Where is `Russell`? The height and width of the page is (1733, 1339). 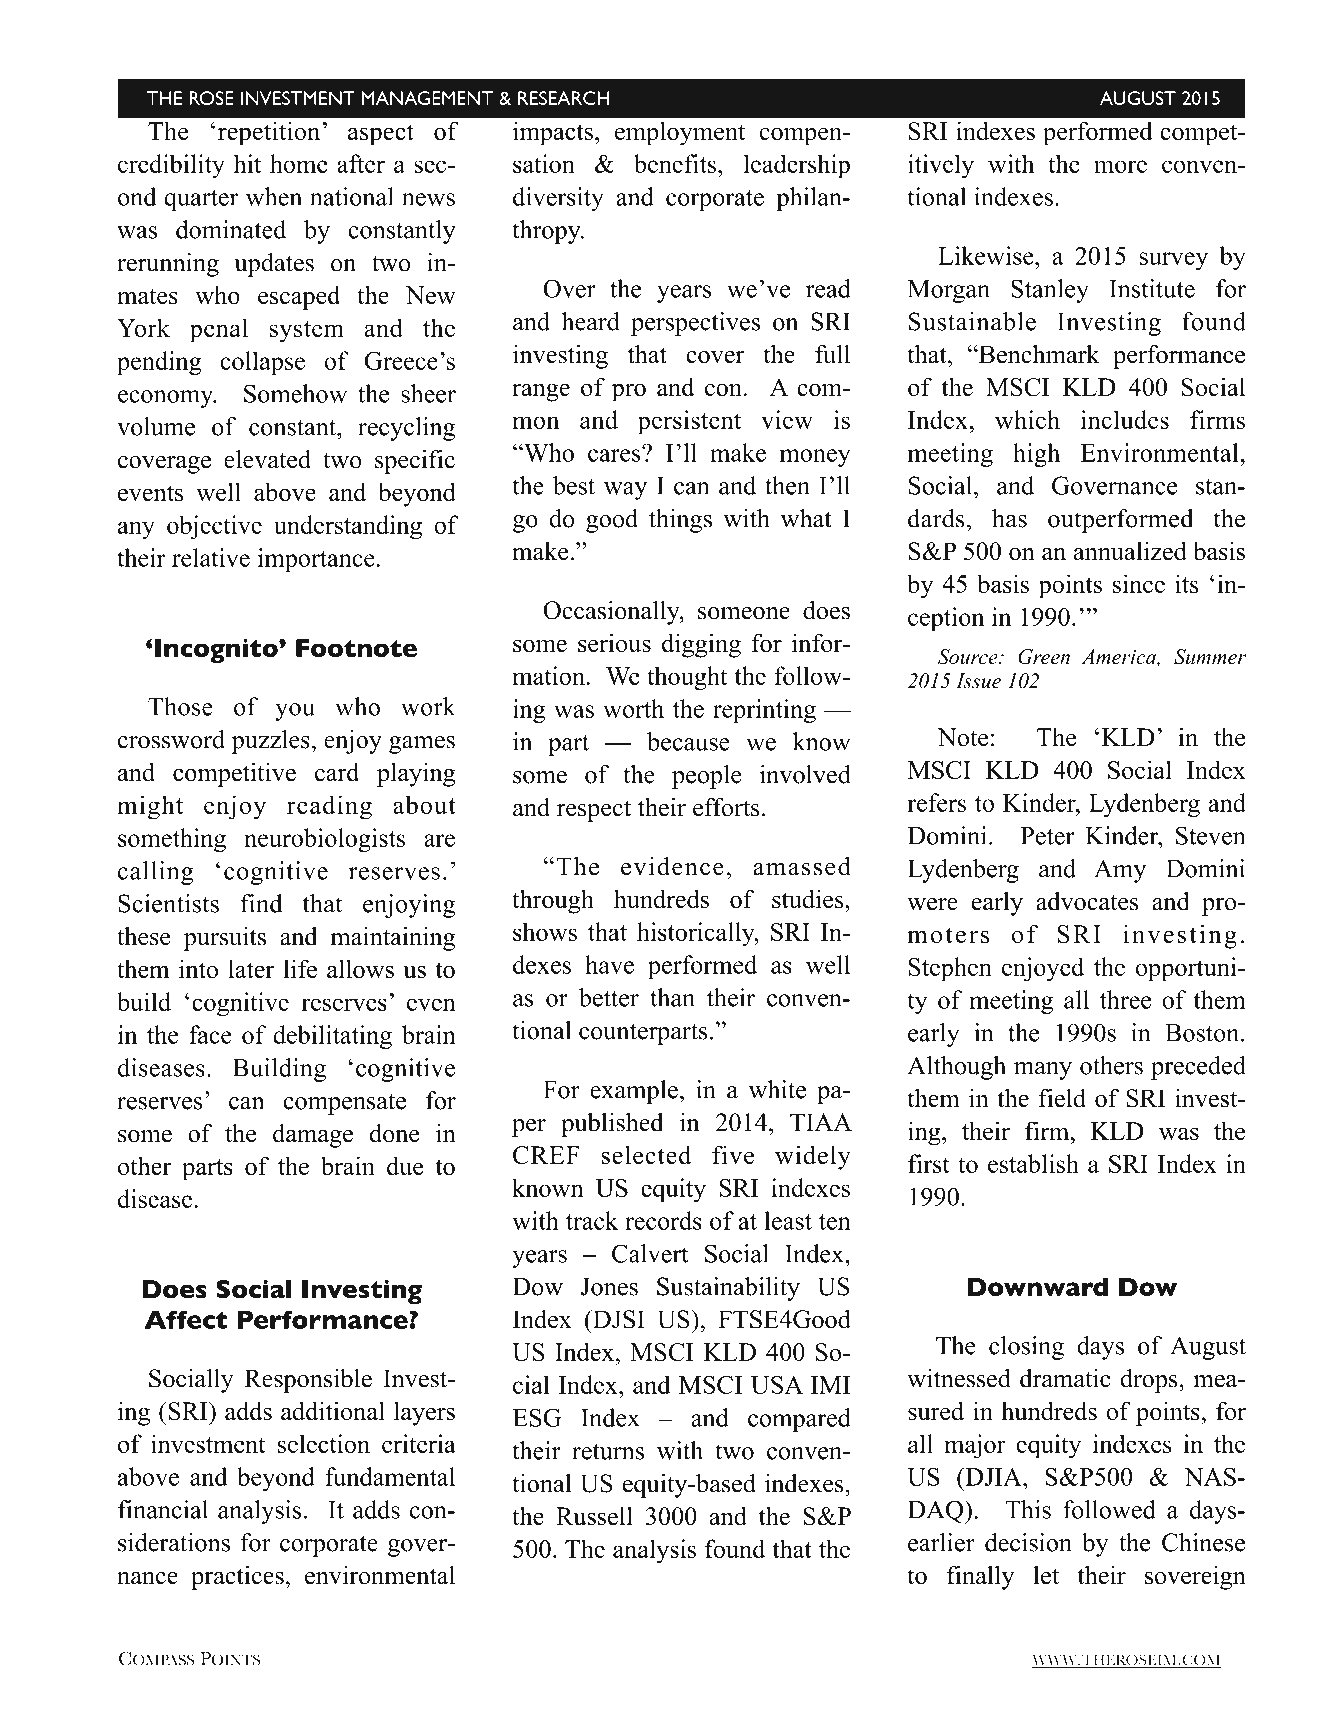 Russell is located at coordinates (594, 1516).
